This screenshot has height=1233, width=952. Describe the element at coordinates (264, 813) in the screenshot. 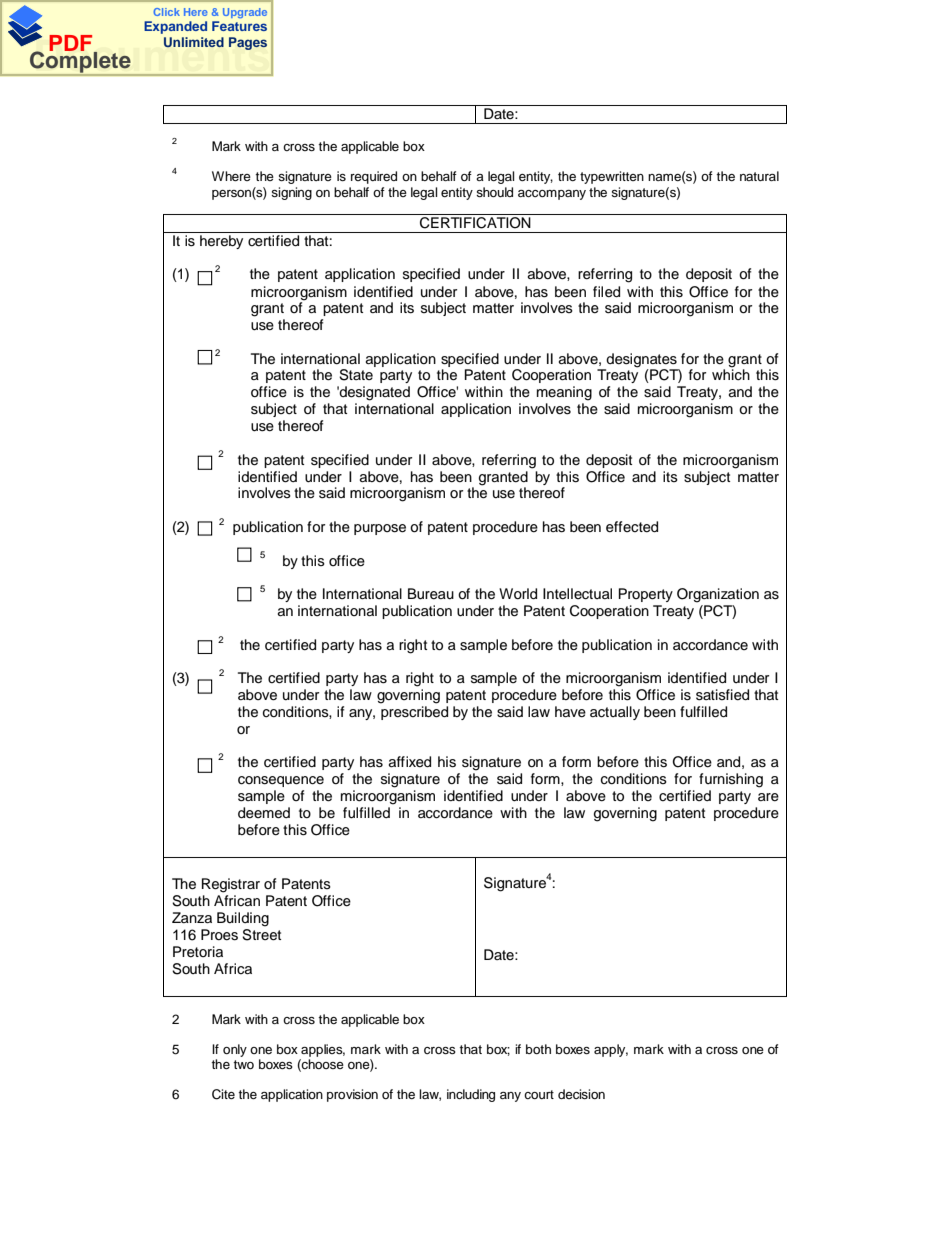

I see `deemed` at that location.
